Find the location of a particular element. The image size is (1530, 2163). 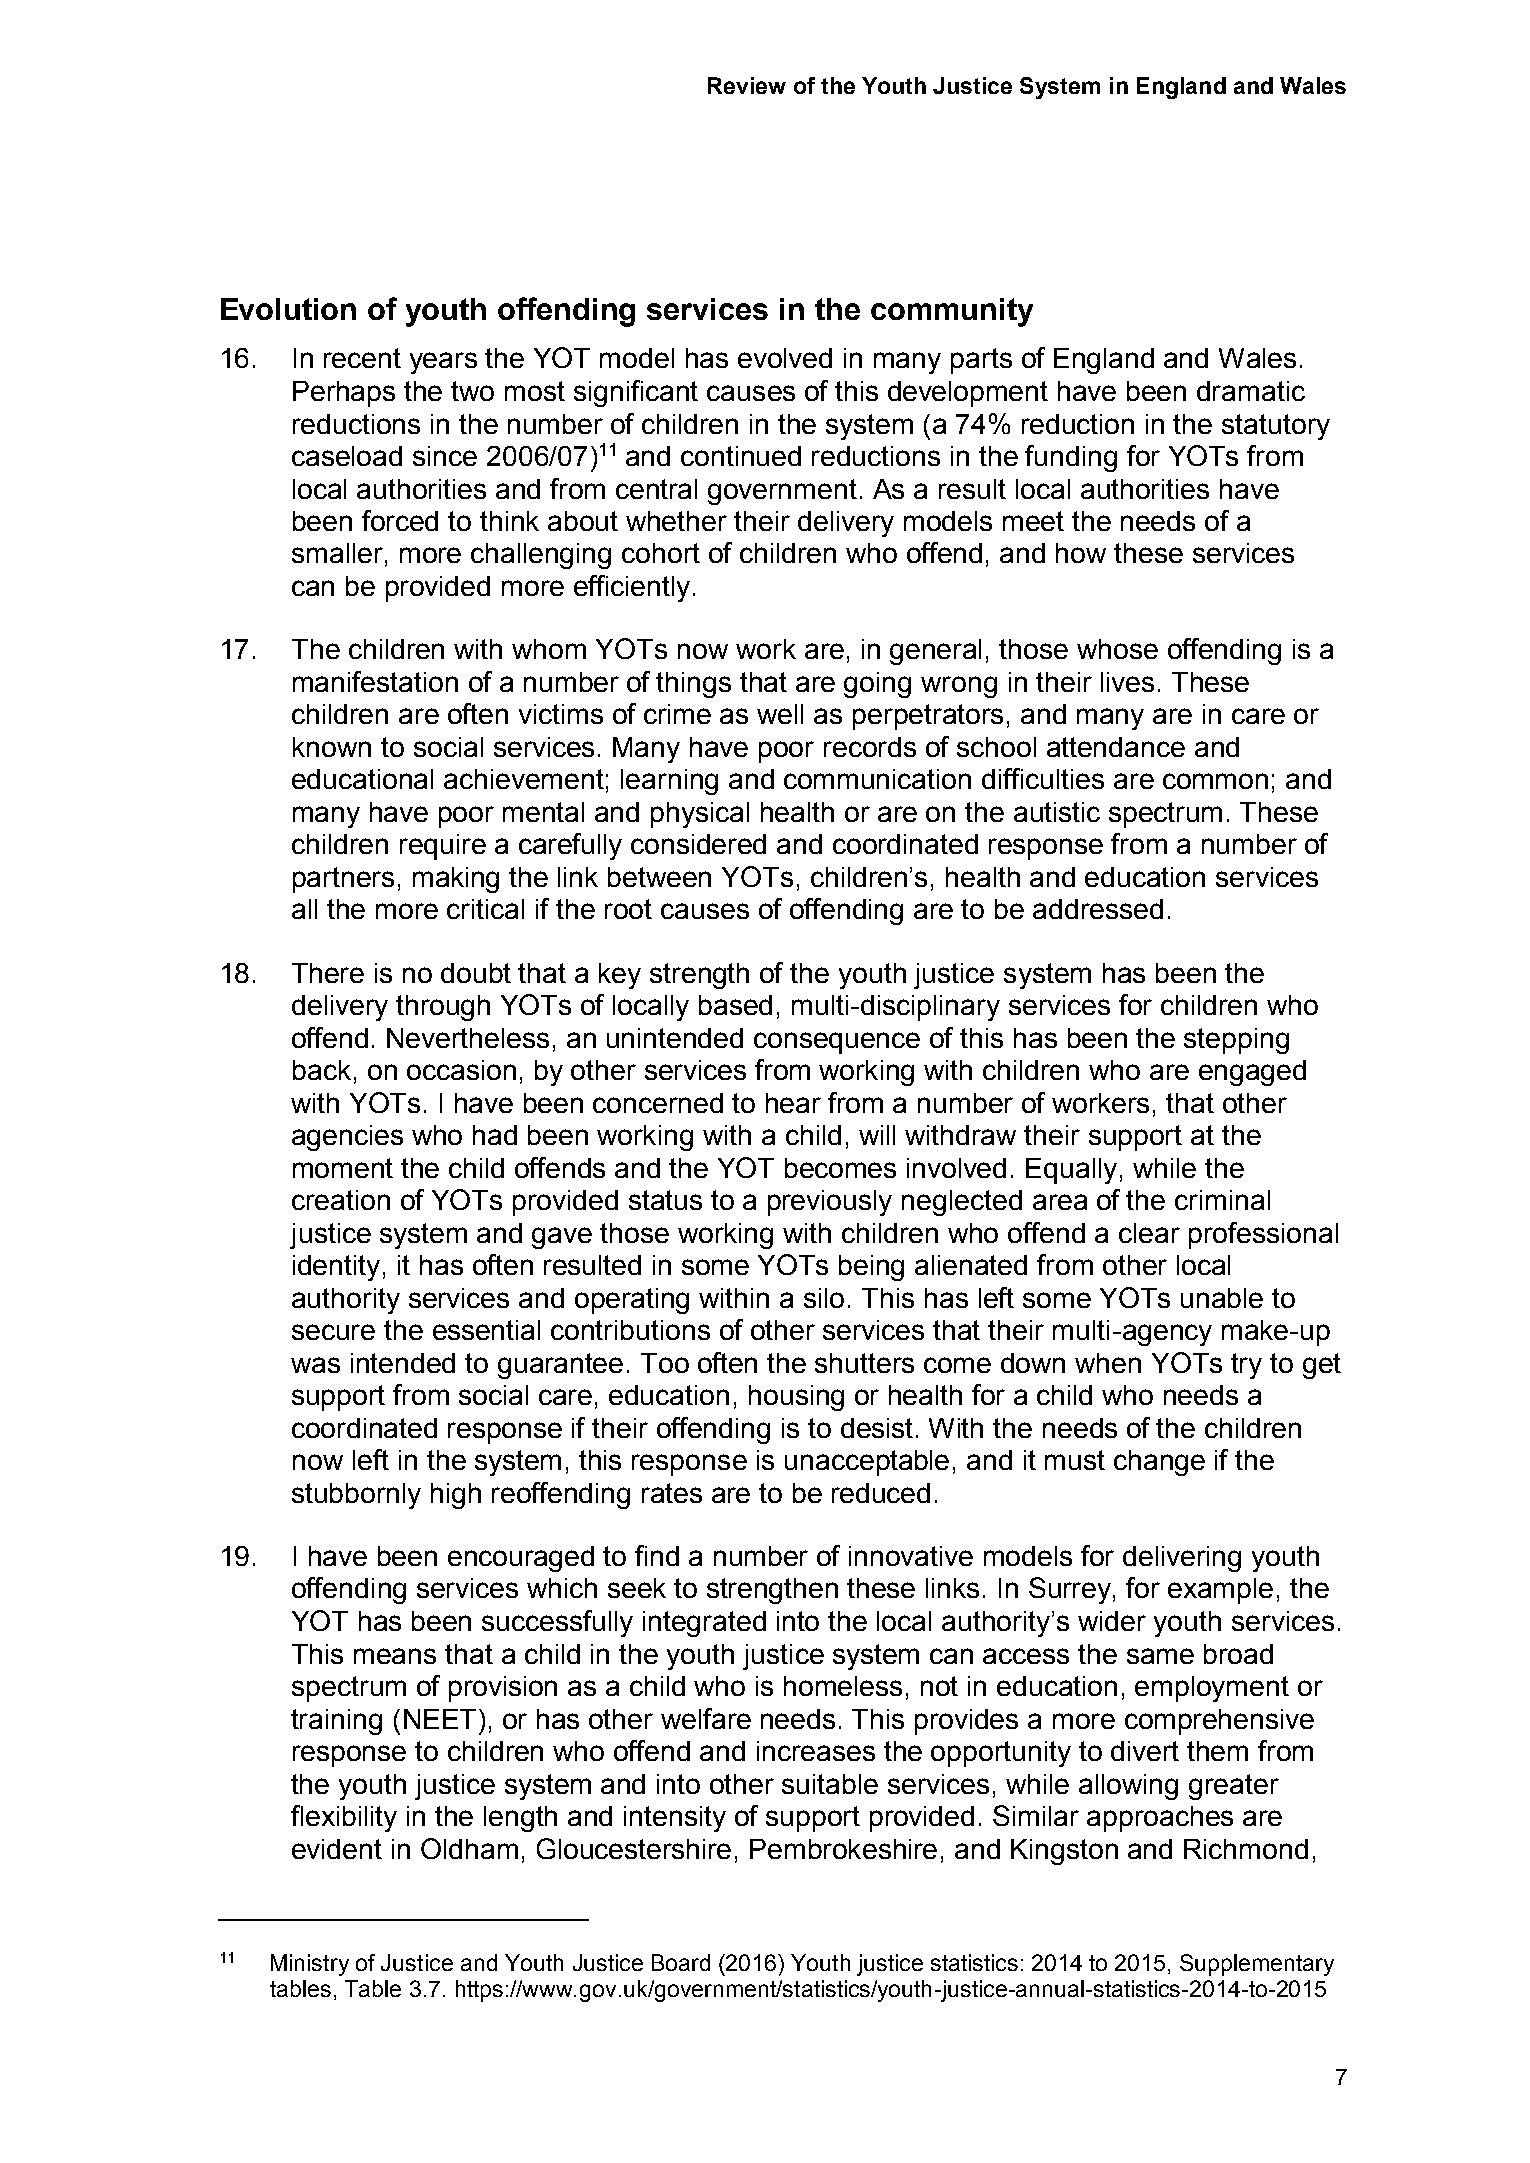

Evolution is located at coordinates (288, 309).
